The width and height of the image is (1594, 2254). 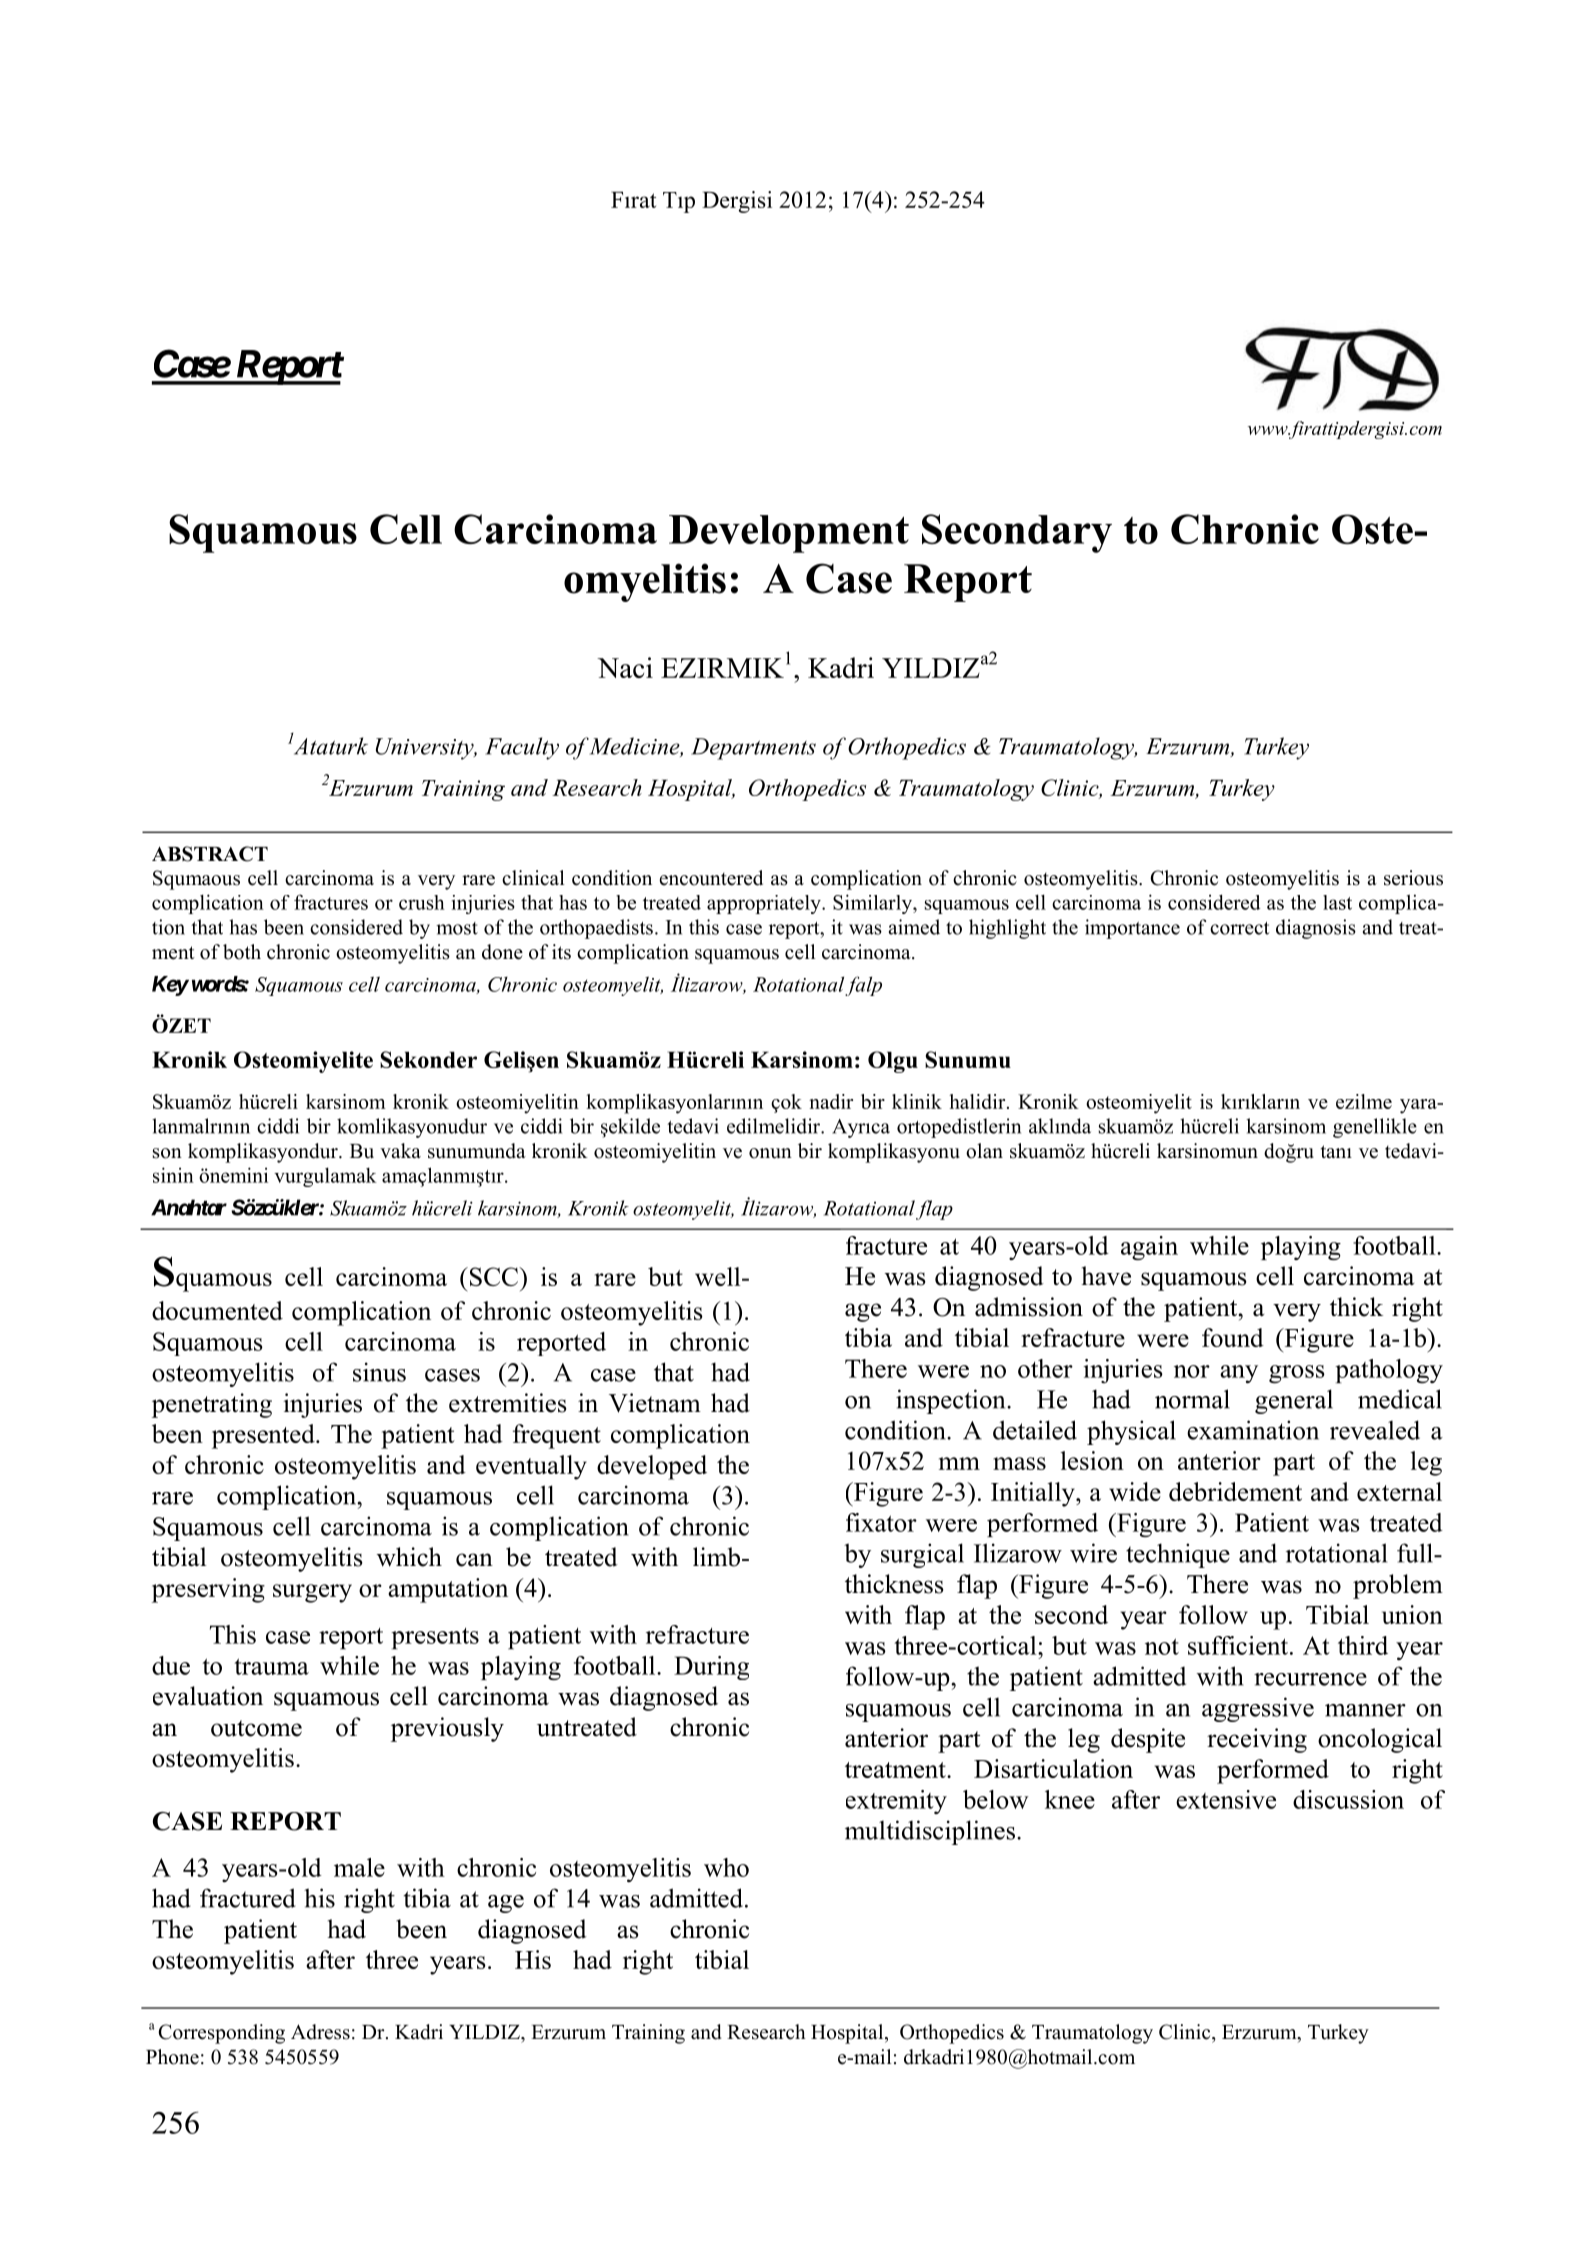 What do you see at coordinates (522, 748) in the image?
I see `Faculty` at bounding box center [522, 748].
